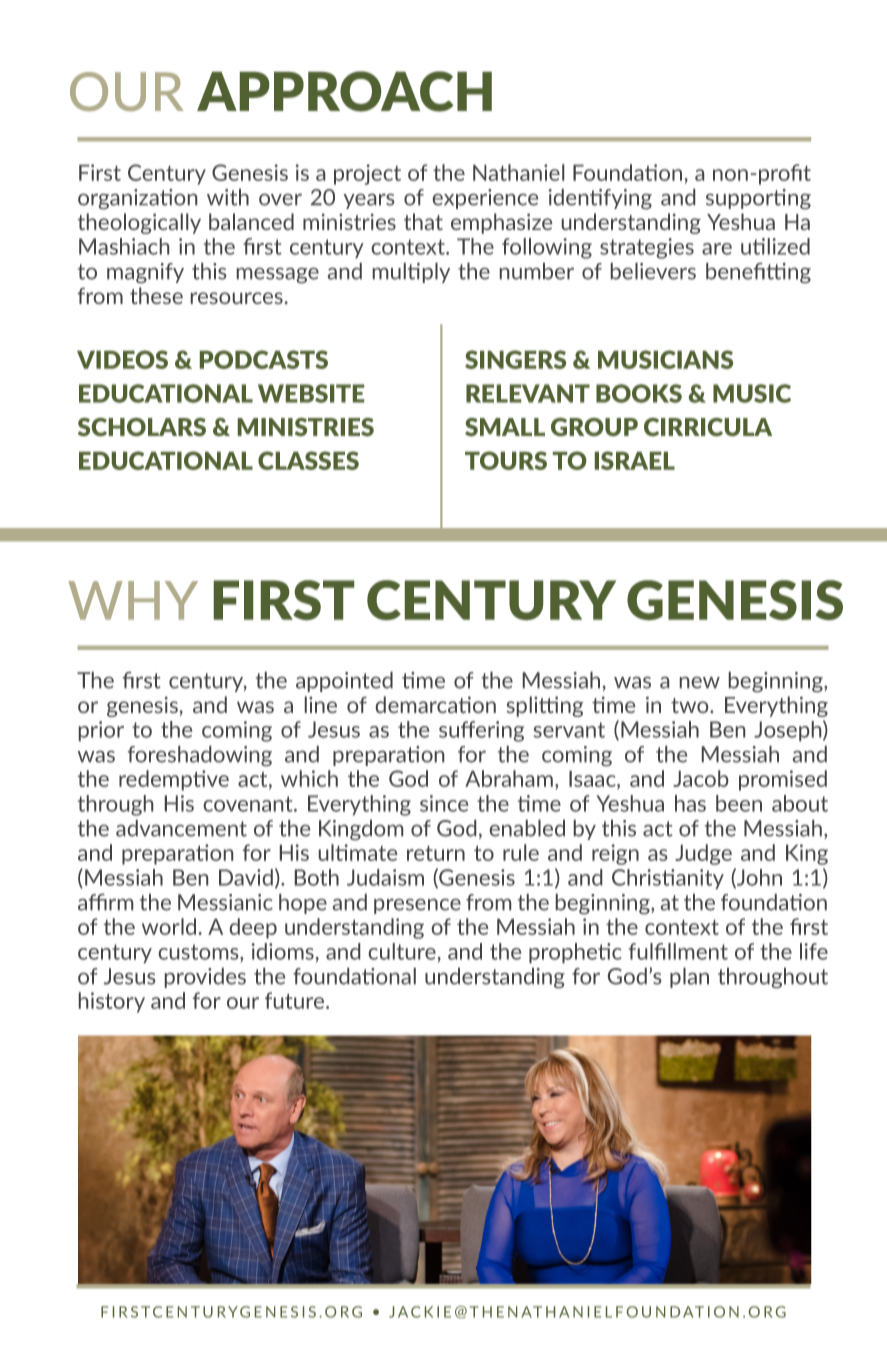  What do you see at coordinates (205, 978) in the screenshot?
I see `provides` at bounding box center [205, 978].
